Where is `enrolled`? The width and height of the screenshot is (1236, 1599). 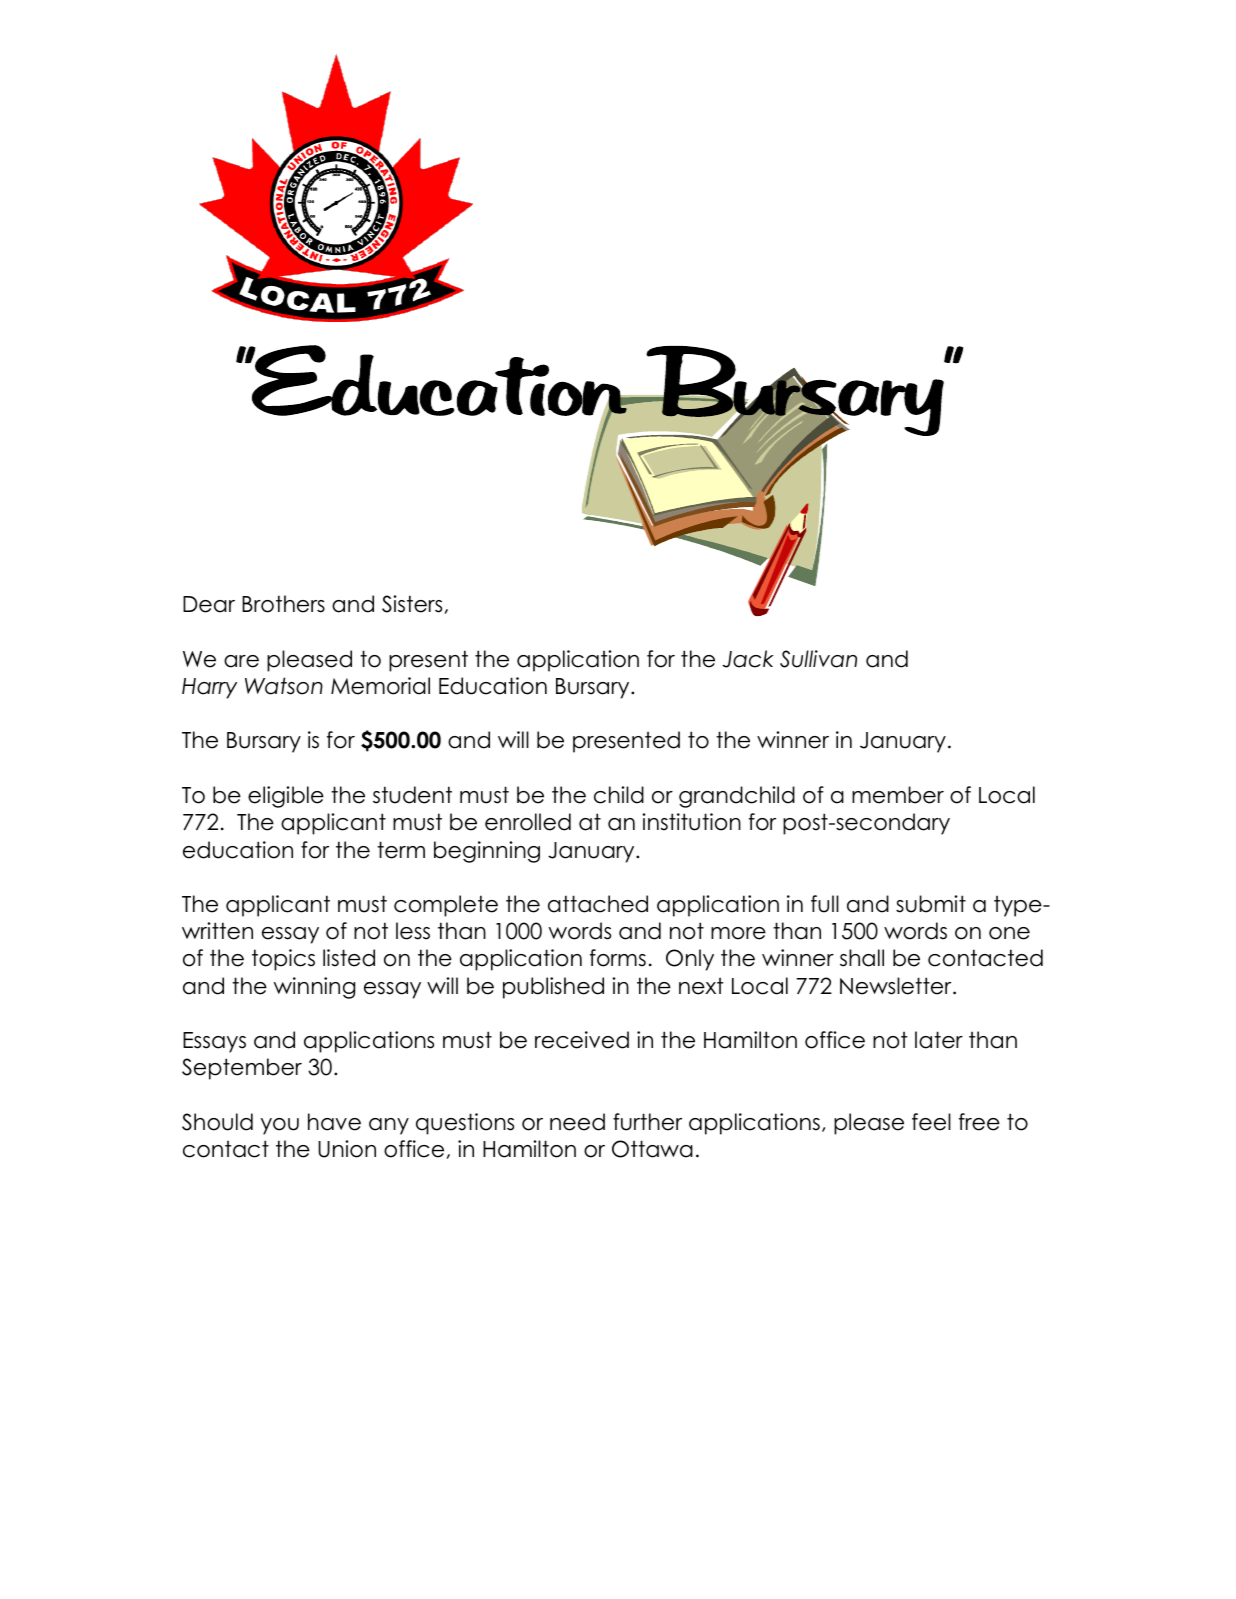 enrolled is located at coordinates (528, 822).
